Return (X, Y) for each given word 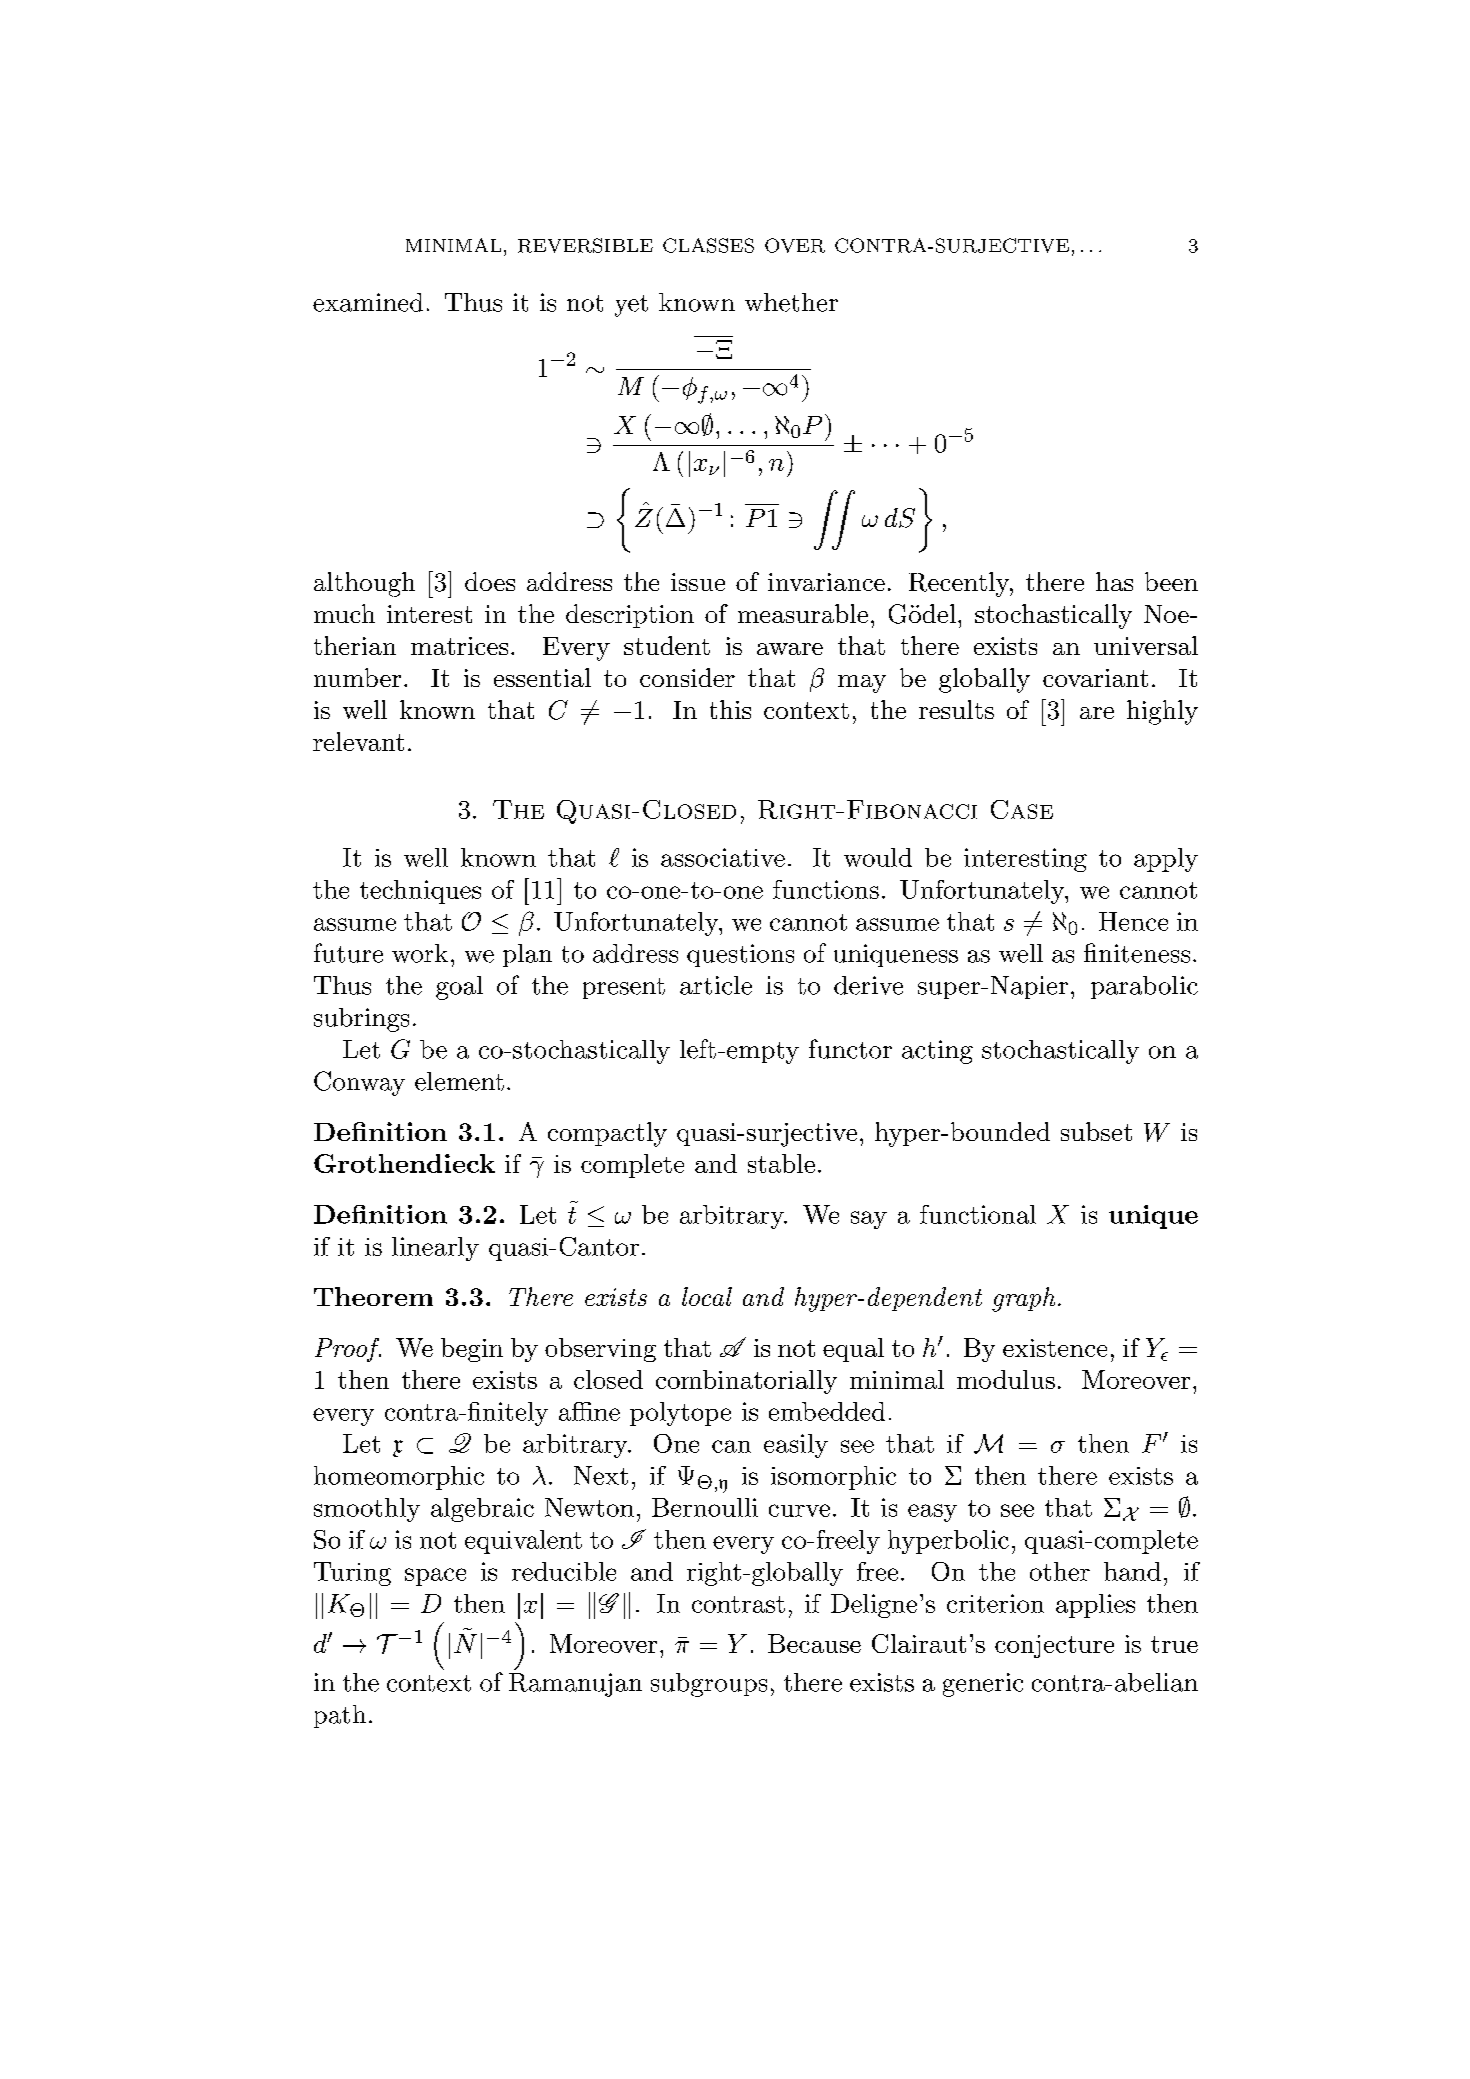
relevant (358, 741)
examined (368, 302)
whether (791, 302)
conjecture (1054, 1646)
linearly (435, 1249)
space (435, 1577)
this (730, 709)
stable (781, 1163)
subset (1096, 1131)
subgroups (709, 1685)
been (1171, 581)
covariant (1095, 678)
